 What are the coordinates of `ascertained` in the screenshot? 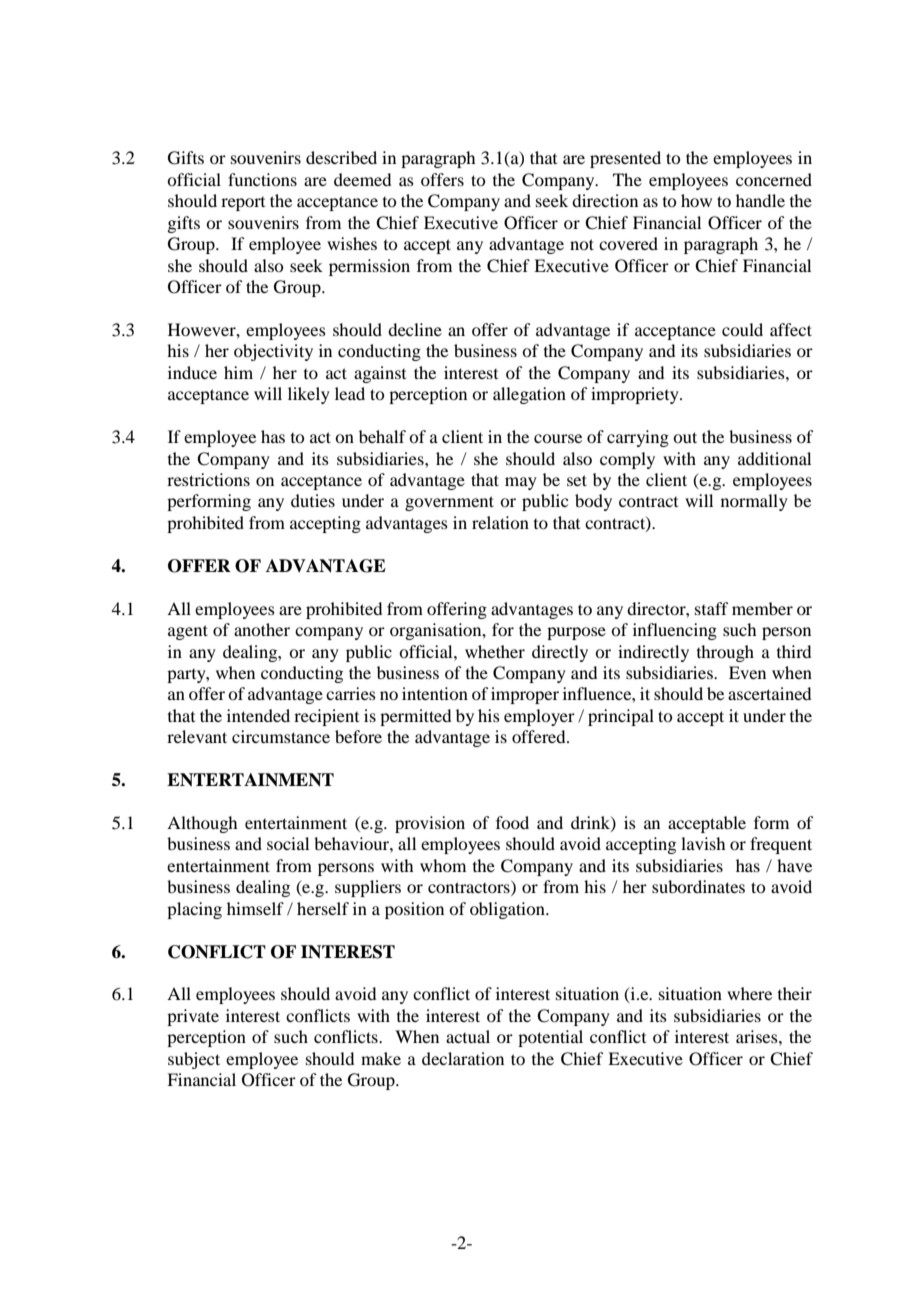 It's located at (769, 693).
